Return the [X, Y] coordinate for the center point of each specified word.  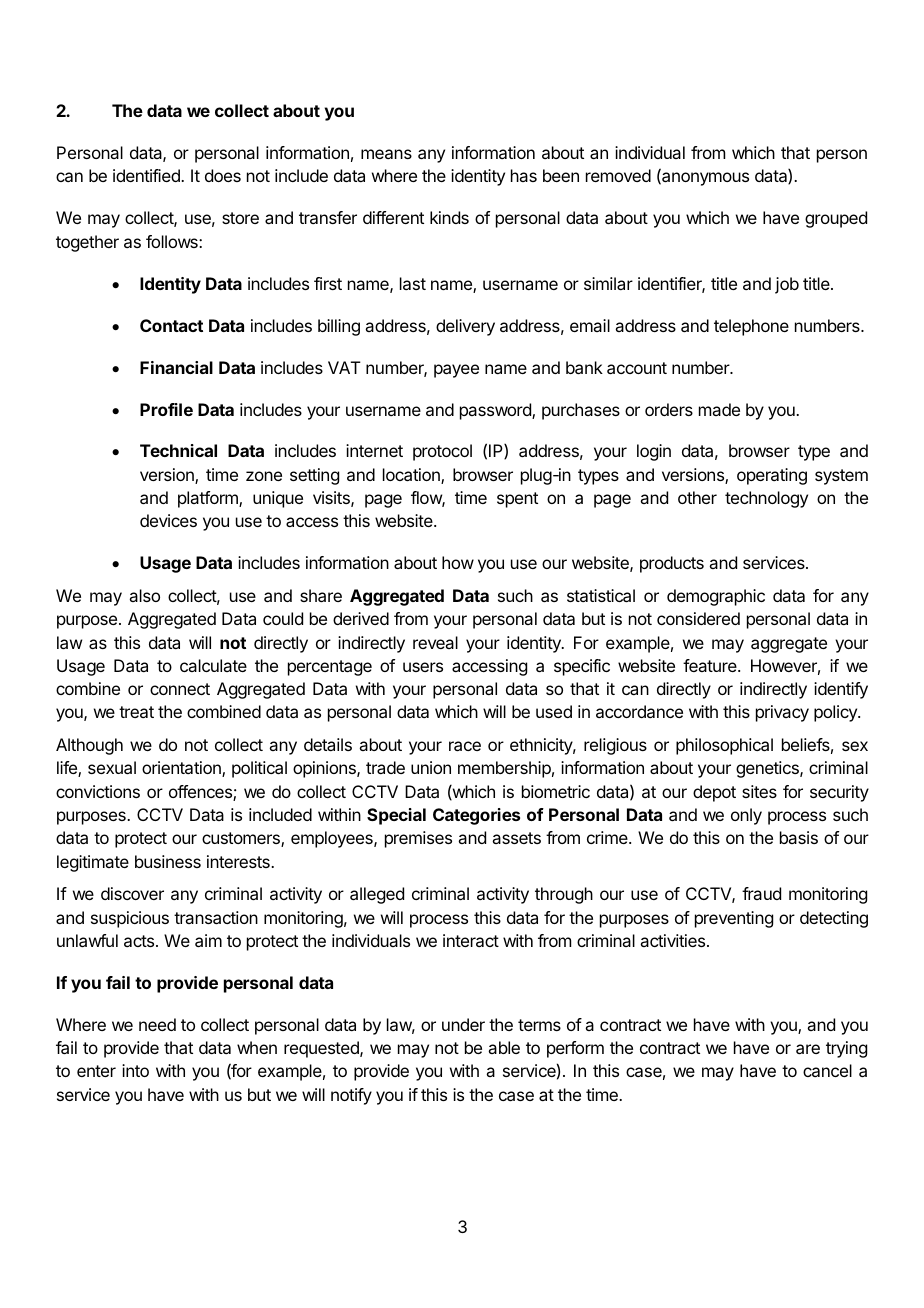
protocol [442, 452]
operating [772, 476]
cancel [827, 1070]
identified [147, 175]
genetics [768, 769]
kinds [449, 217]
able [504, 1047]
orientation [182, 769]
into [135, 1070]
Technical [178, 450]
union [431, 767]
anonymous [704, 179]
